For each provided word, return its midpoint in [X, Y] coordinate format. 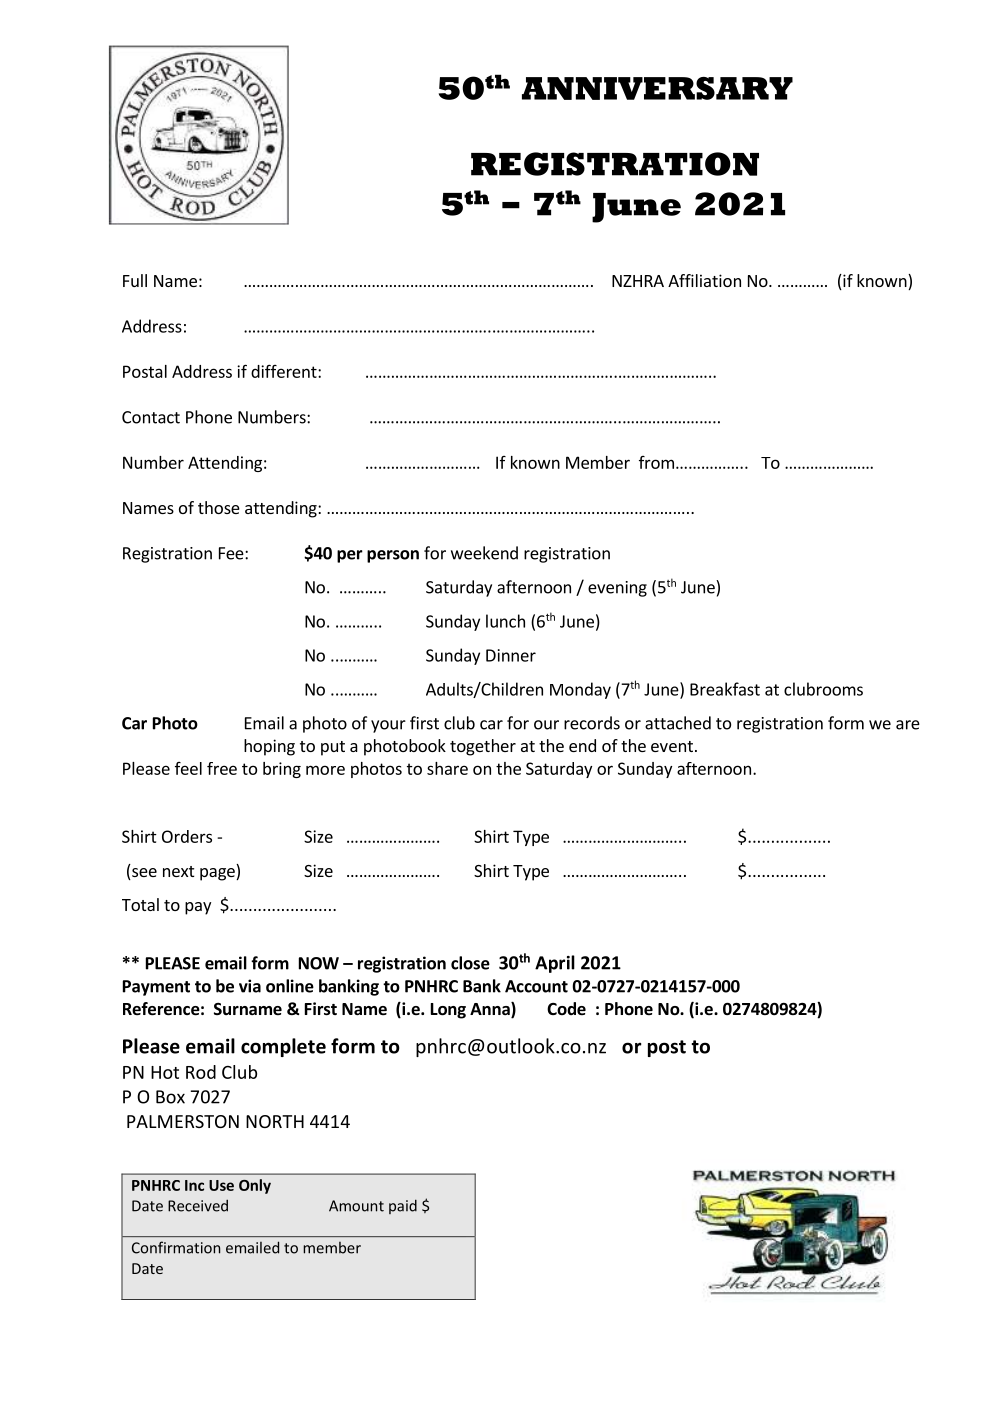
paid [403, 1206]
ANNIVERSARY [657, 88]
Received [198, 1205]
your [388, 726]
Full [135, 280]
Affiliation [704, 280]
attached [678, 723]
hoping [269, 747]
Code [566, 1009]
